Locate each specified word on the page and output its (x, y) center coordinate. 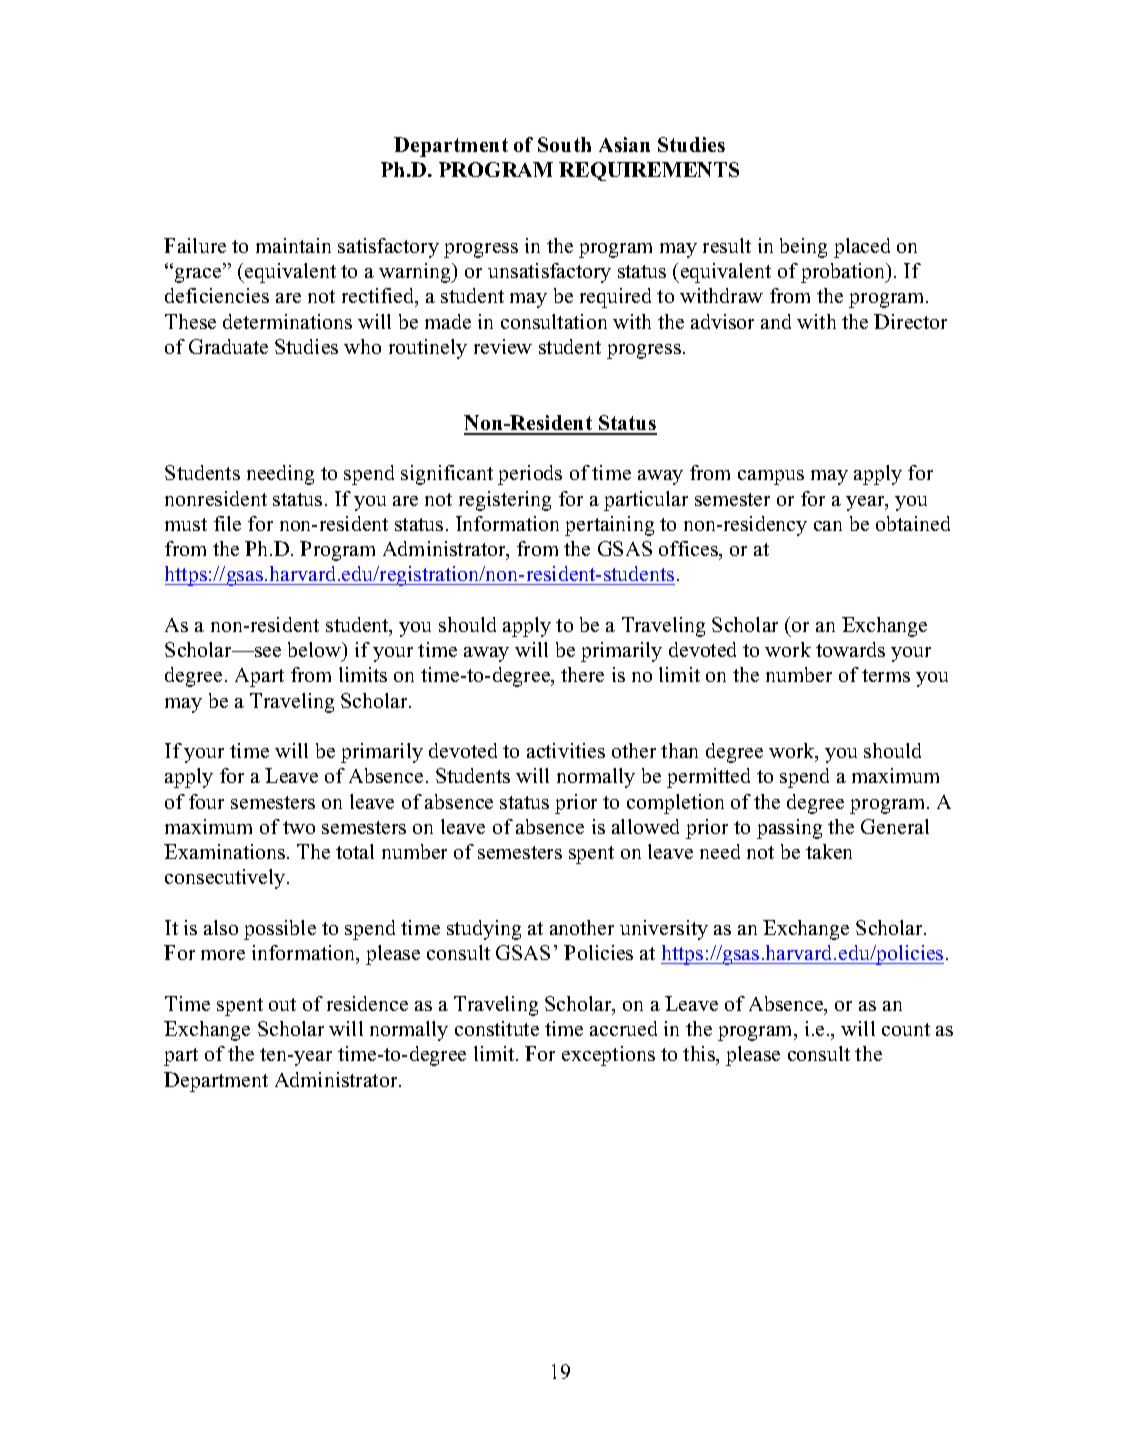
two (299, 827)
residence (367, 1003)
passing (789, 829)
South (564, 144)
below (316, 649)
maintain (293, 245)
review (503, 346)
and (776, 321)
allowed (645, 826)
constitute (497, 1028)
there (582, 674)
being (803, 248)
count (906, 1029)
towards (850, 649)
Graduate (228, 346)
